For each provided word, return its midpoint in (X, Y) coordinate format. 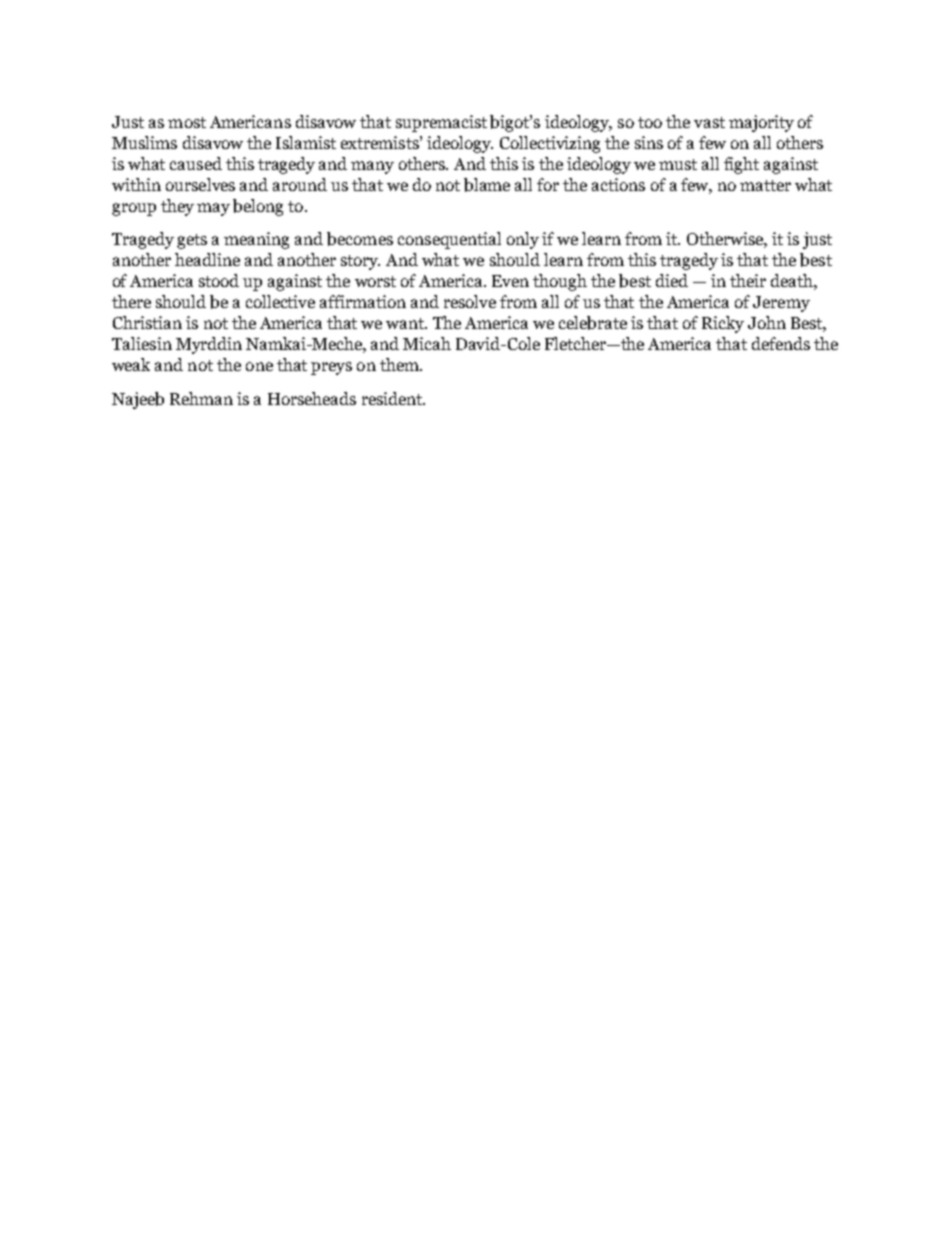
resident (393, 398)
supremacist (441, 123)
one (259, 366)
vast (709, 122)
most (187, 122)
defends (781, 343)
